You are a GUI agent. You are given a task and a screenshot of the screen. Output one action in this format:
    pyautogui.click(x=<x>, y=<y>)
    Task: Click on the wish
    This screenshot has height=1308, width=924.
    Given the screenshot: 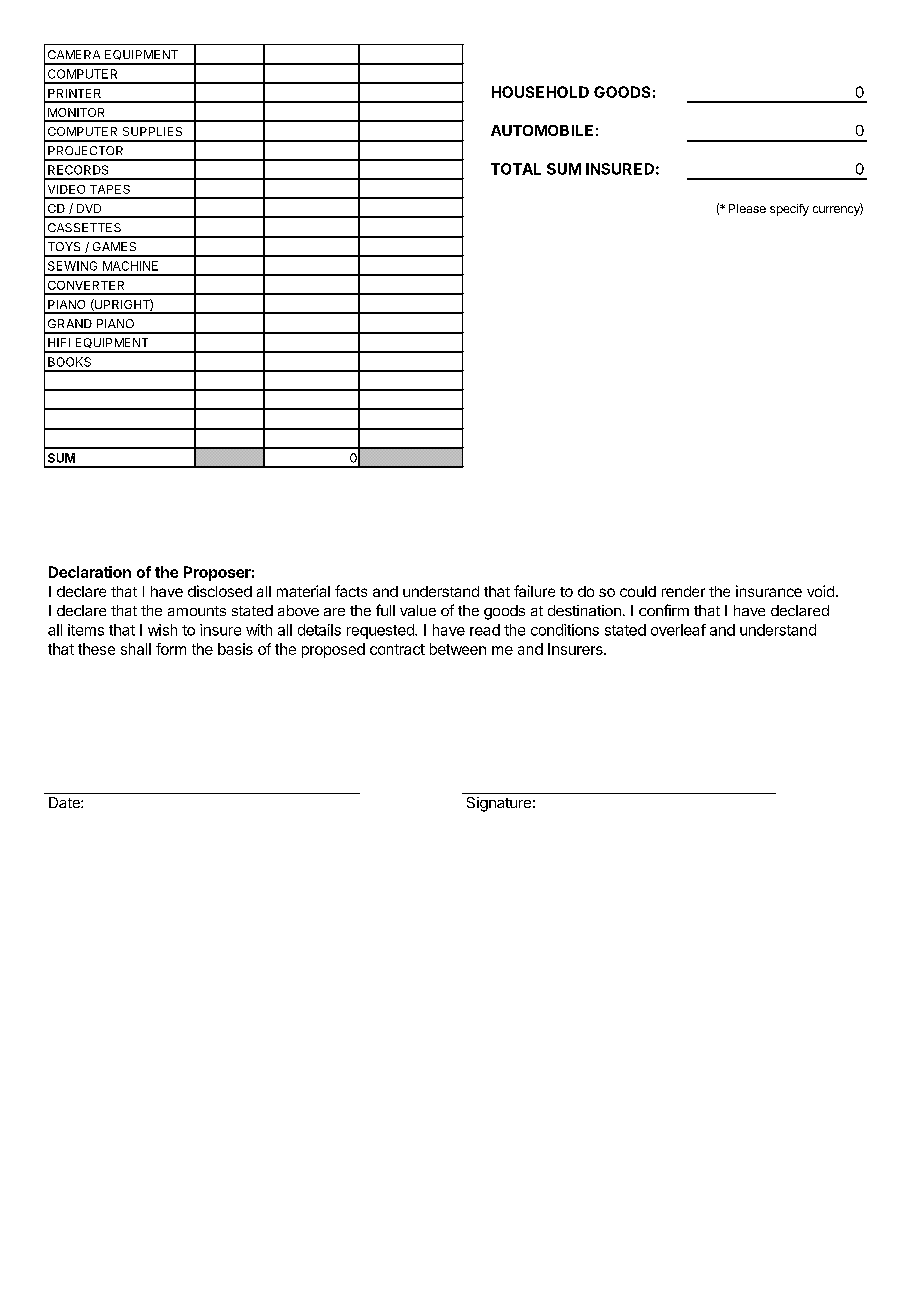 What is the action you would take?
    pyautogui.click(x=162, y=630)
